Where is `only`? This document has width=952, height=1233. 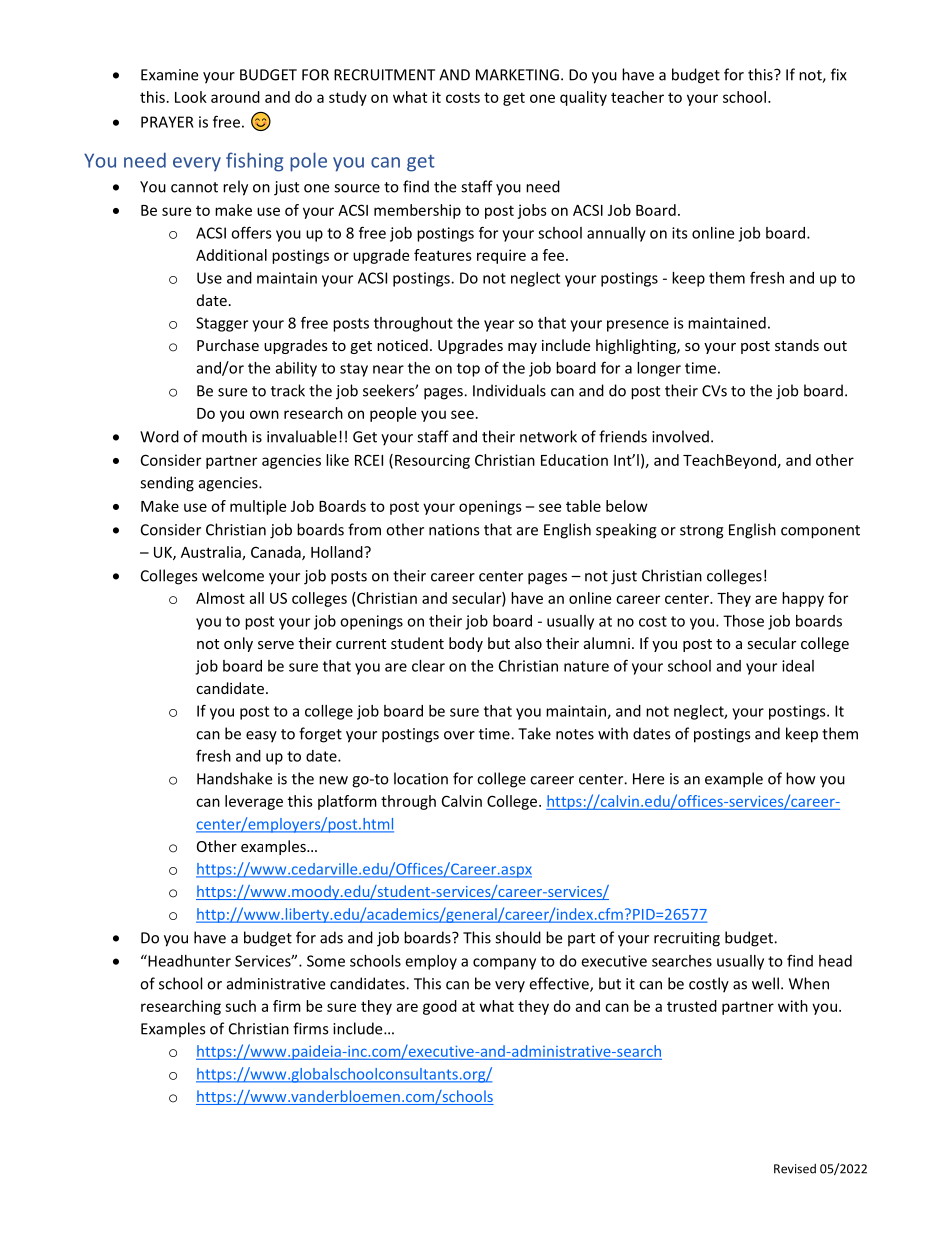 only is located at coordinates (238, 644).
